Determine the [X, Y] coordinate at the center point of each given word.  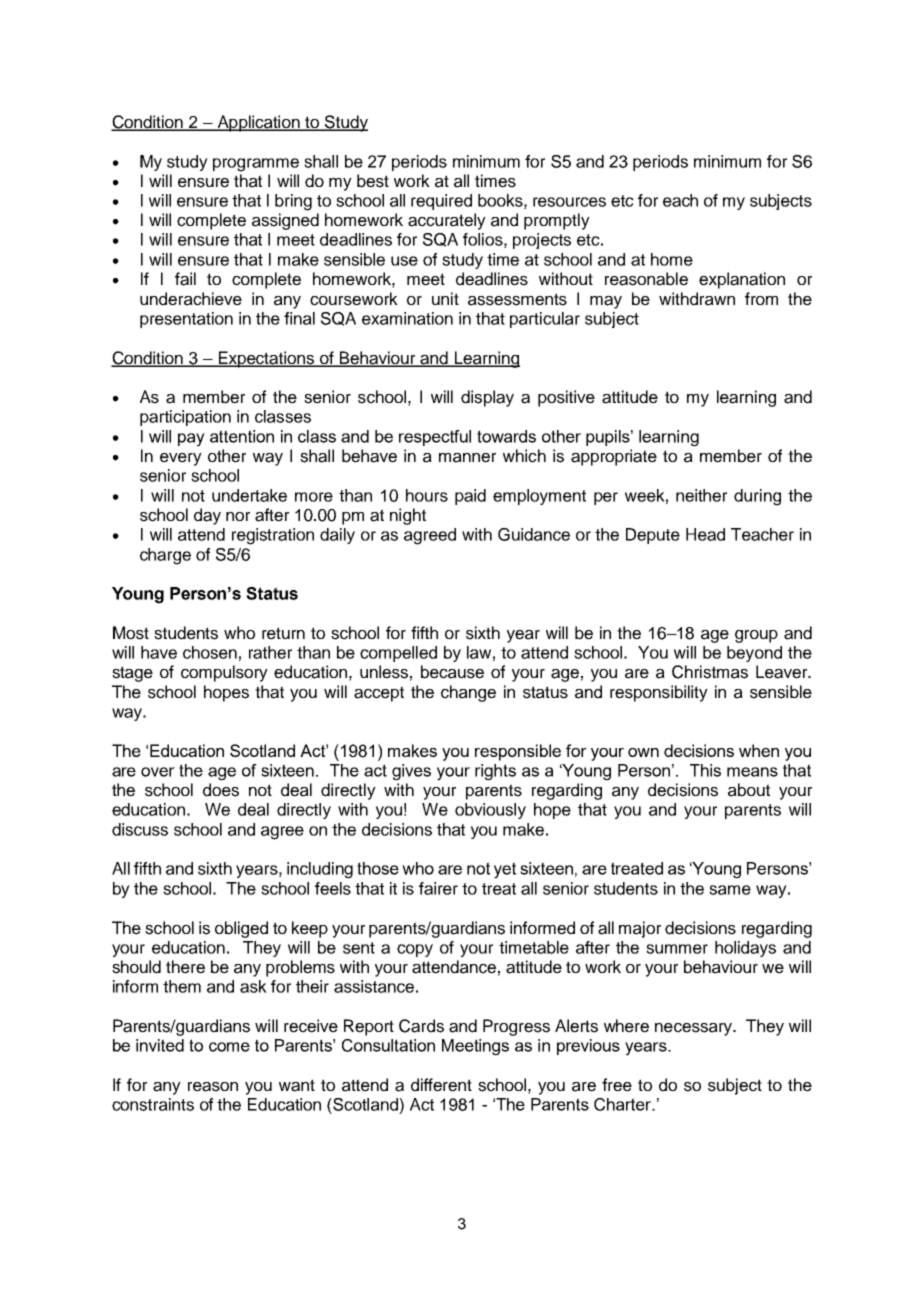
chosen [210, 652]
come [229, 1047]
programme [256, 165]
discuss [140, 829]
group [756, 636]
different [441, 1085]
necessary [695, 1029]
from [761, 298]
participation [185, 418]
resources [569, 202]
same [730, 890]
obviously [490, 811]
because [452, 672]
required [441, 202]
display [487, 398]
